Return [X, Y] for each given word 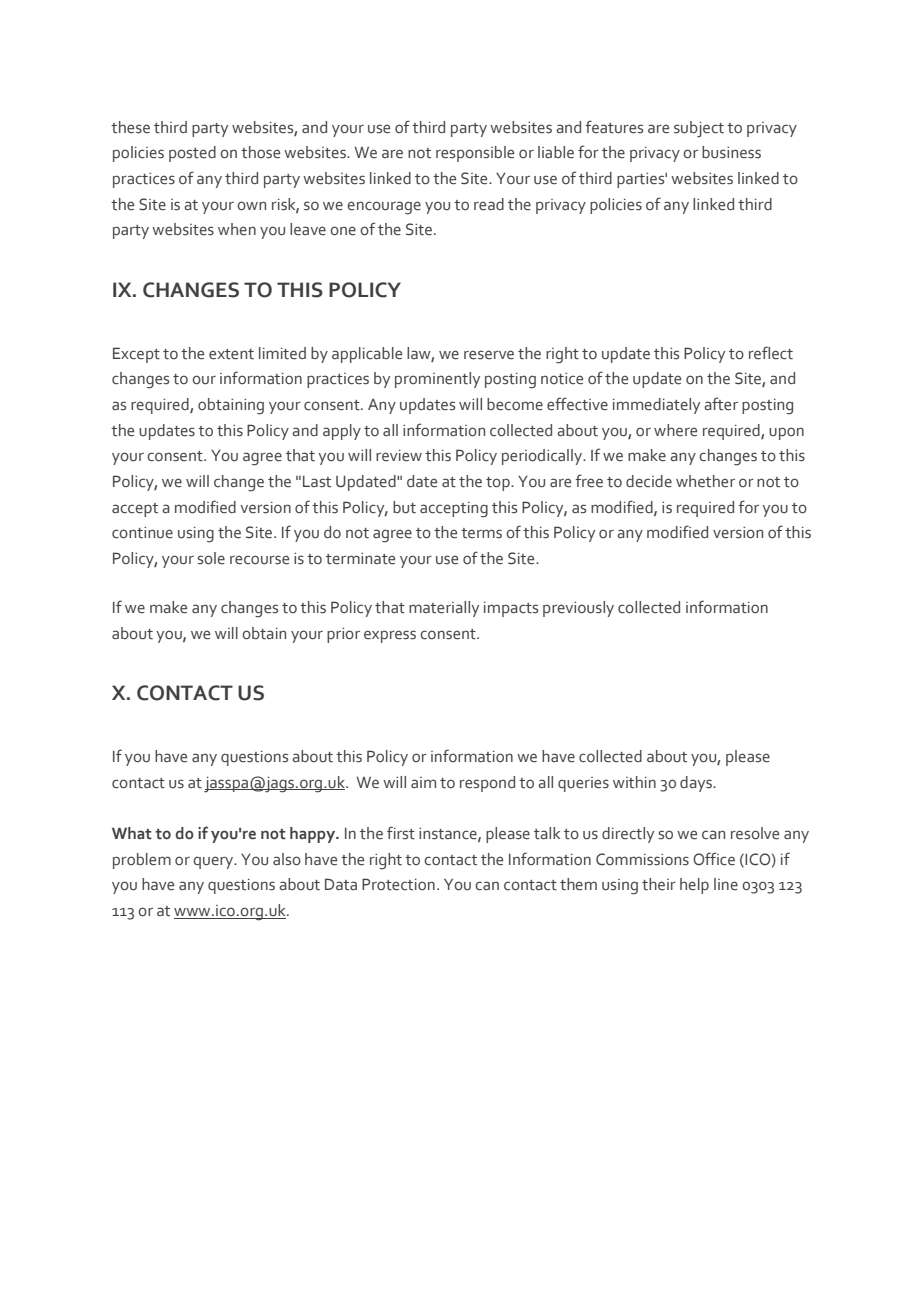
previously [578, 609]
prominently [437, 380]
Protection [398, 884]
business [731, 152]
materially [444, 609]
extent [231, 354]
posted [192, 154]
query [214, 862]
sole [211, 558]
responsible [475, 154]
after [721, 404]
